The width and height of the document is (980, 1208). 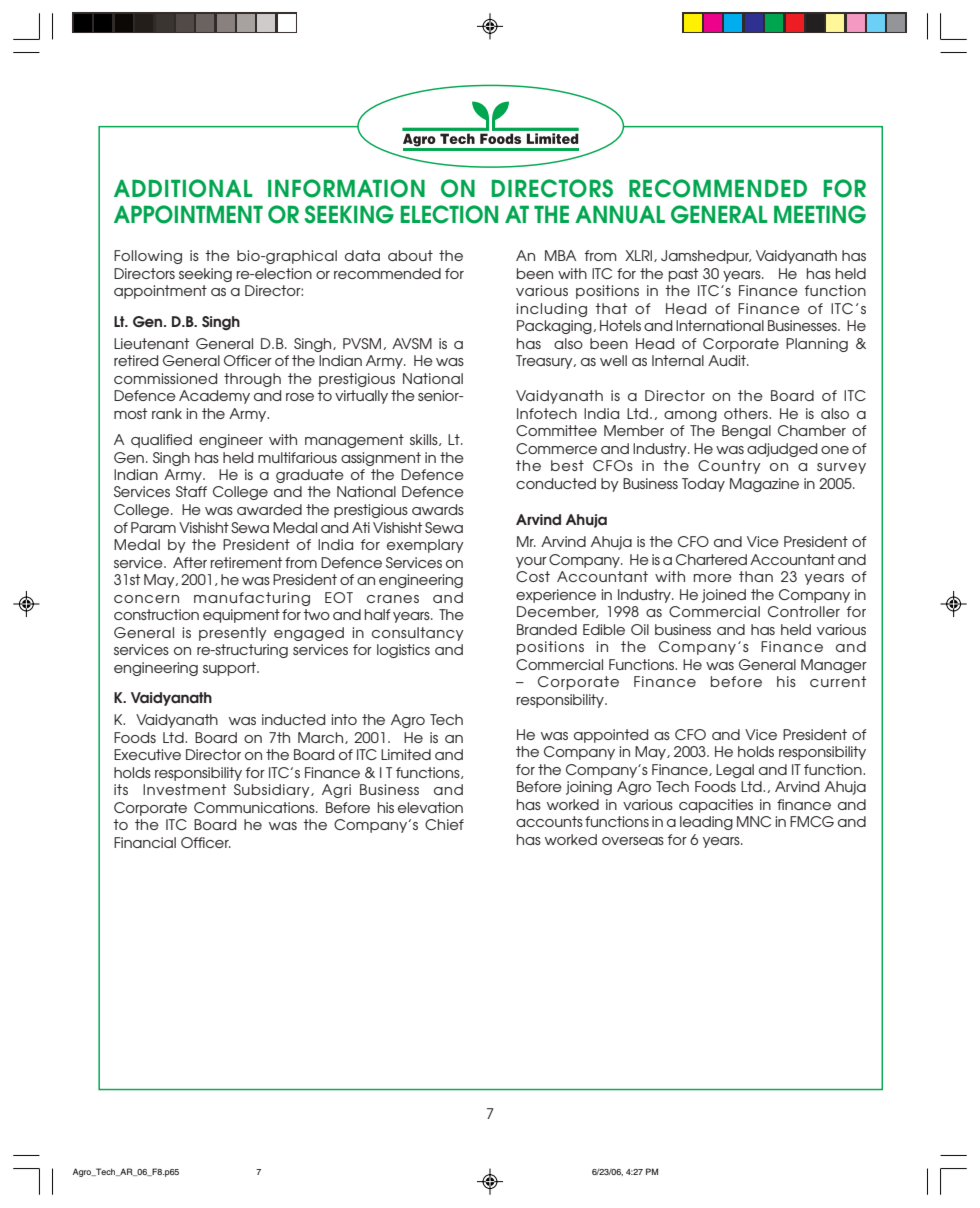 What do you see at coordinates (444, 824) in the document?
I see `Chief` at bounding box center [444, 824].
